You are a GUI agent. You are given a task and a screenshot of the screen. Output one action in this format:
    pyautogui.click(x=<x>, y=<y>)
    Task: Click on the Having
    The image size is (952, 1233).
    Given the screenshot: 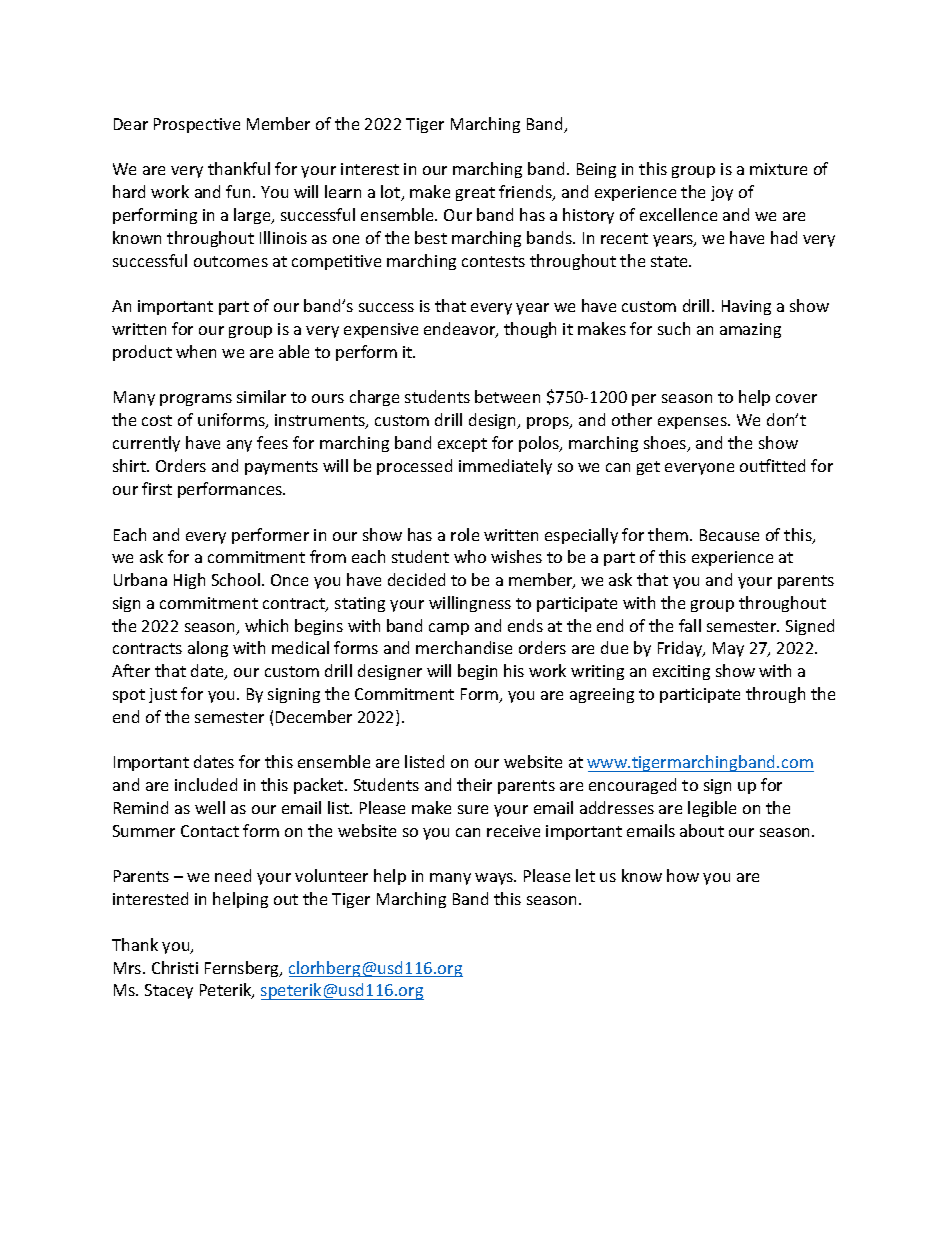 What is the action you would take?
    pyautogui.click(x=746, y=307)
